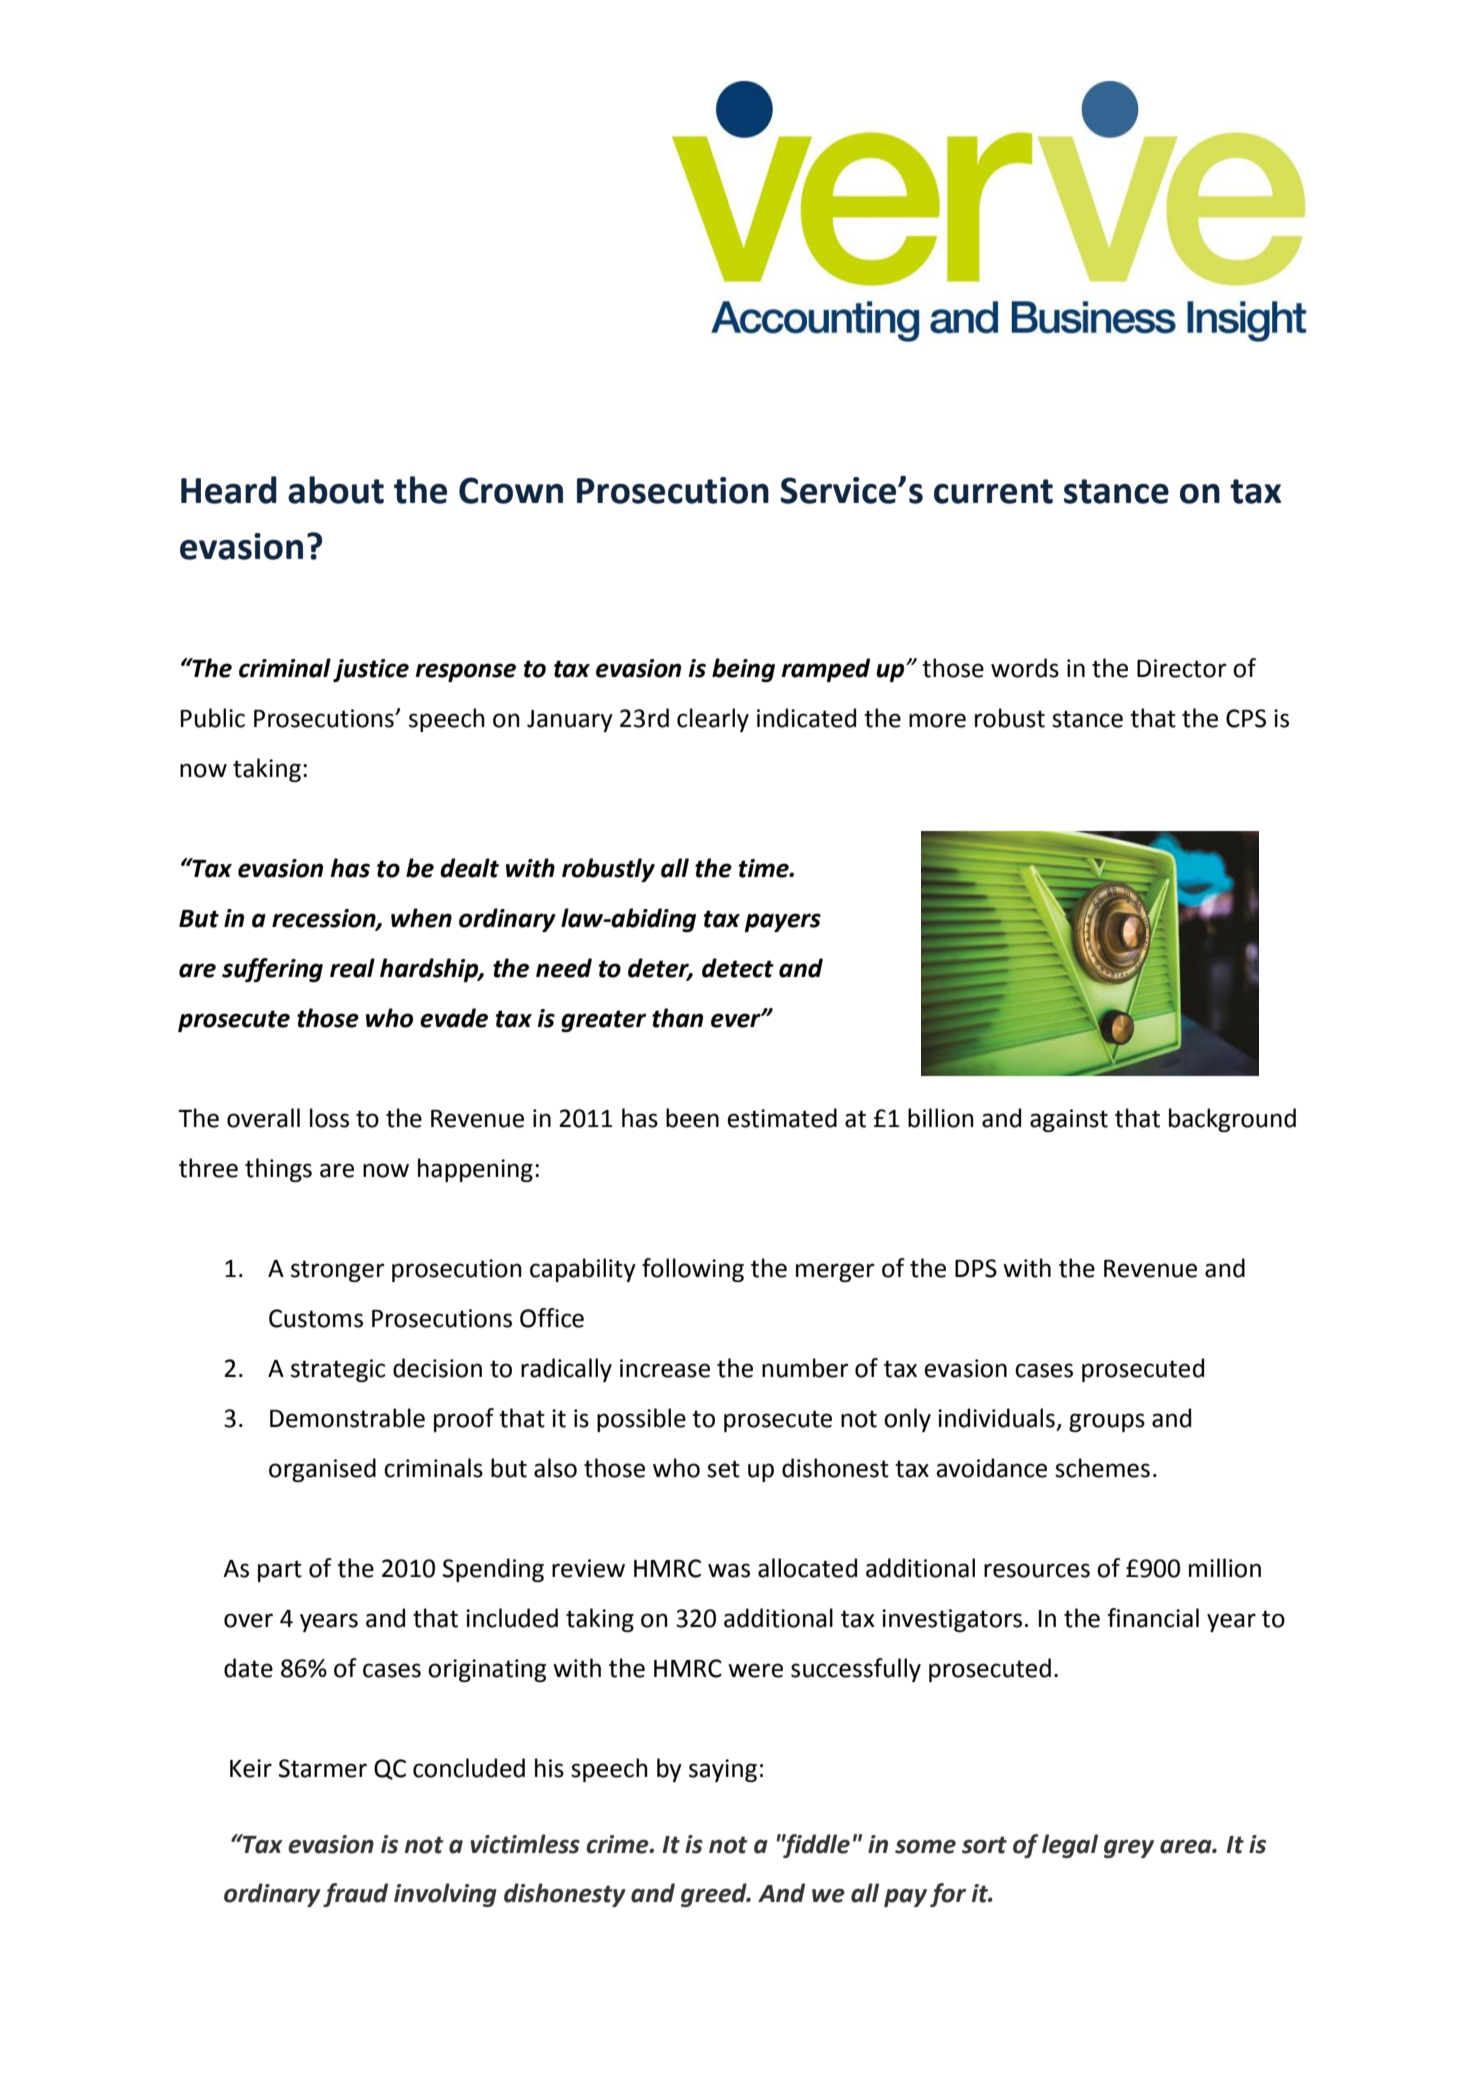 The image size is (1478, 2090). Describe the element at coordinates (993, 491) in the image. I see `current` at that location.
